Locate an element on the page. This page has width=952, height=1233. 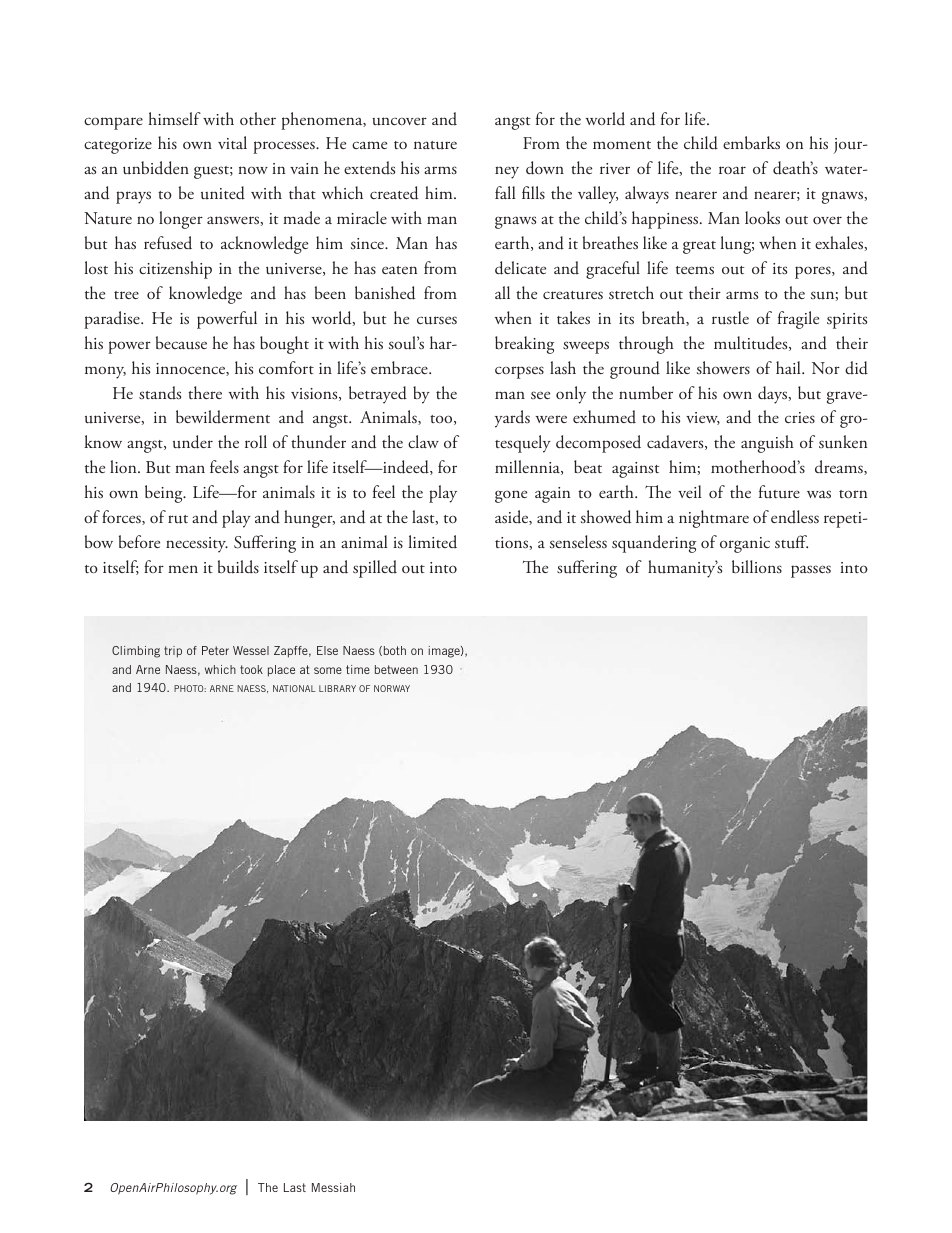
embarks is located at coordinates (751, 142).
